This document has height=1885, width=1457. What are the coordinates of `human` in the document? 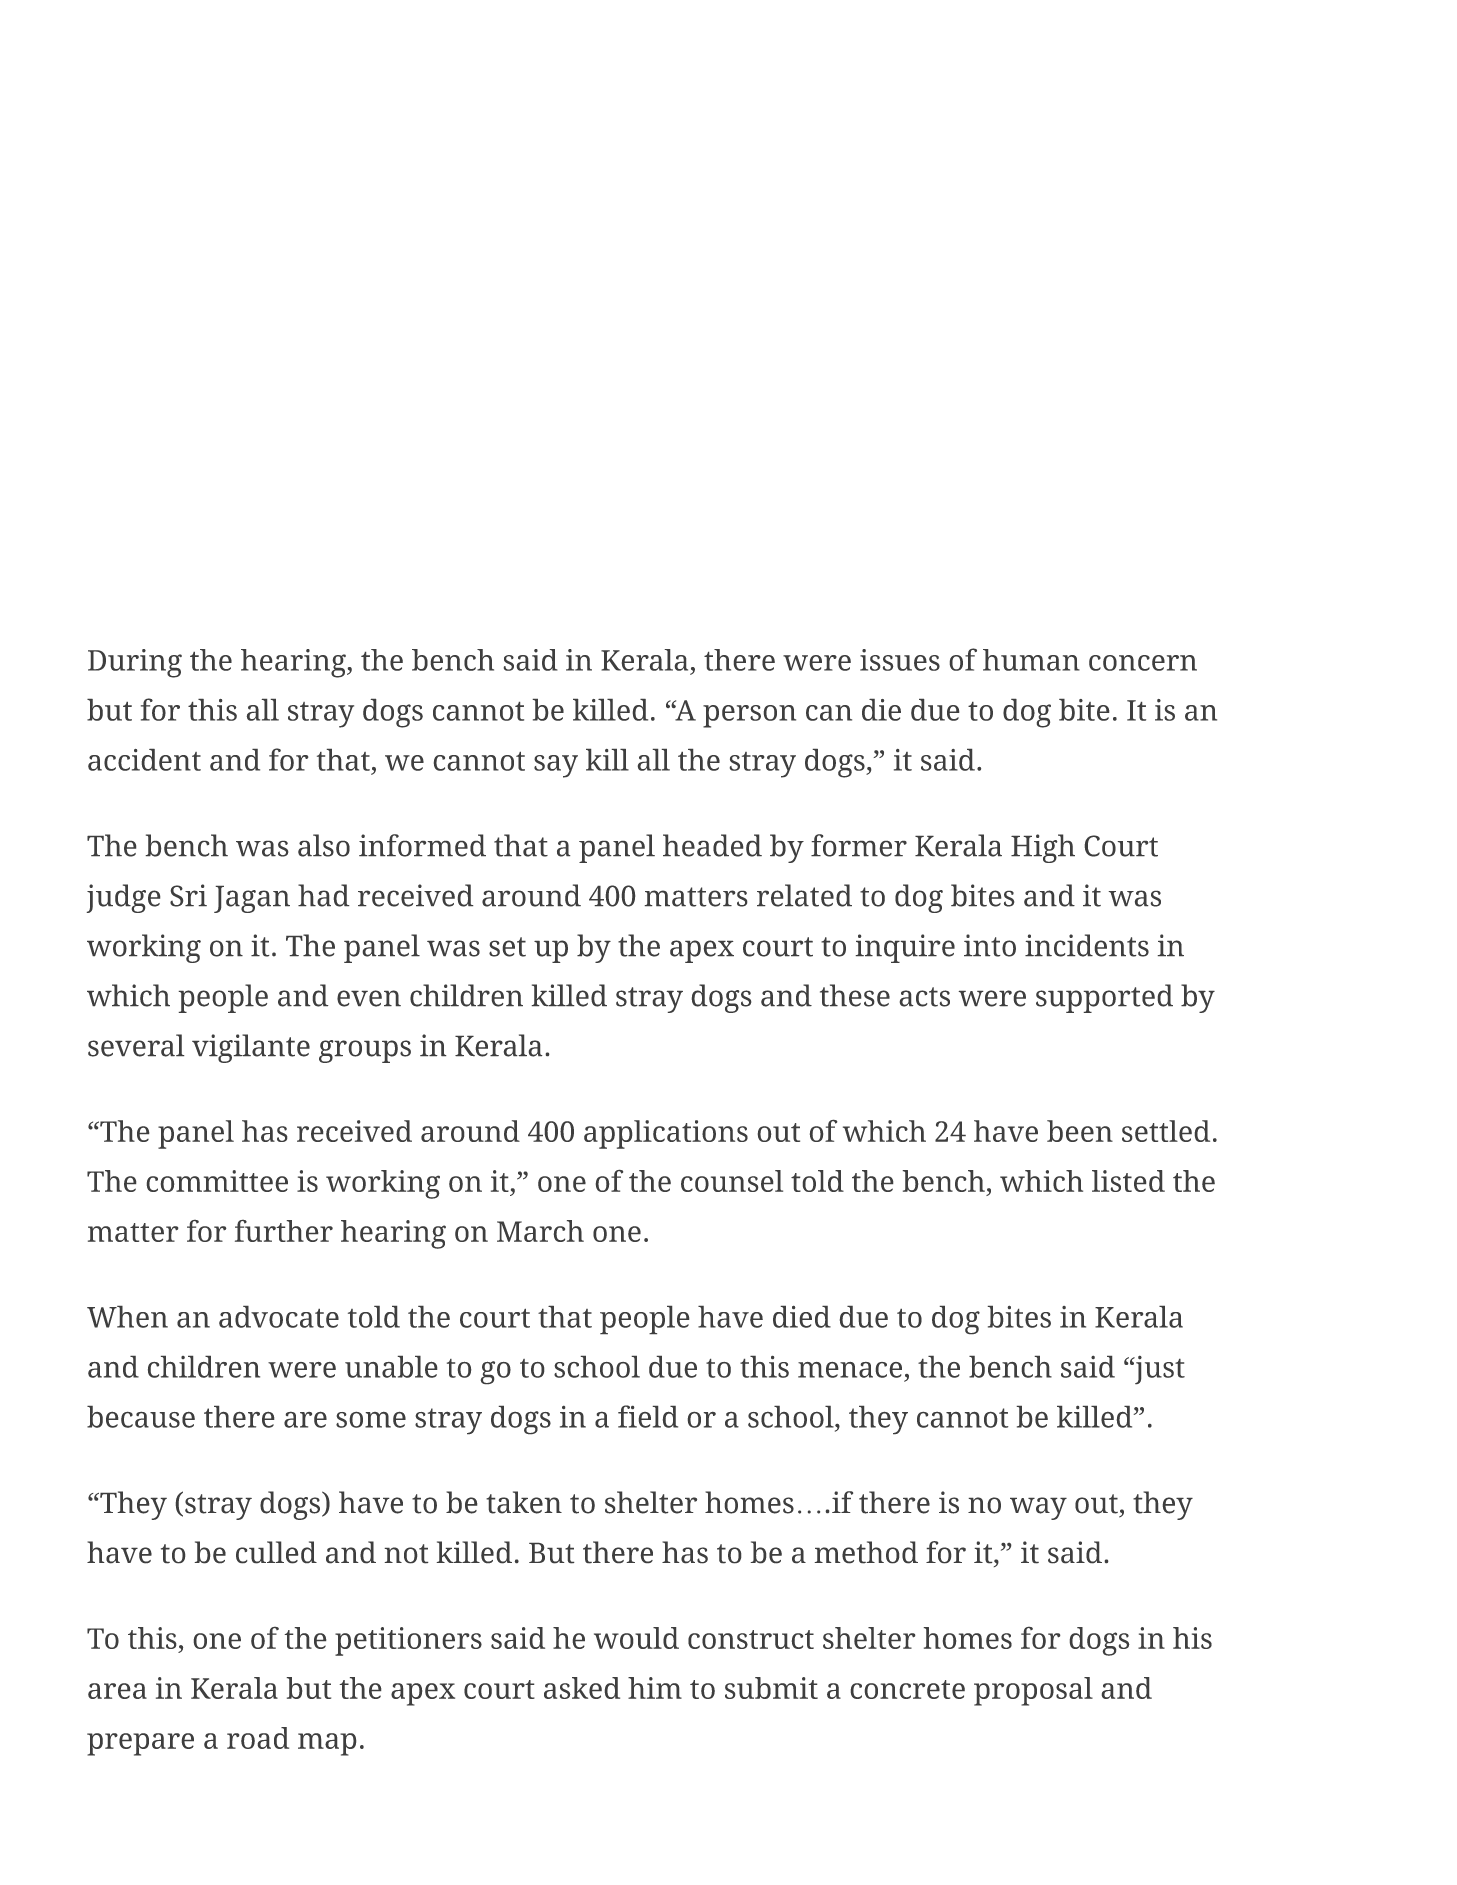 It's located at (1031, 660).
